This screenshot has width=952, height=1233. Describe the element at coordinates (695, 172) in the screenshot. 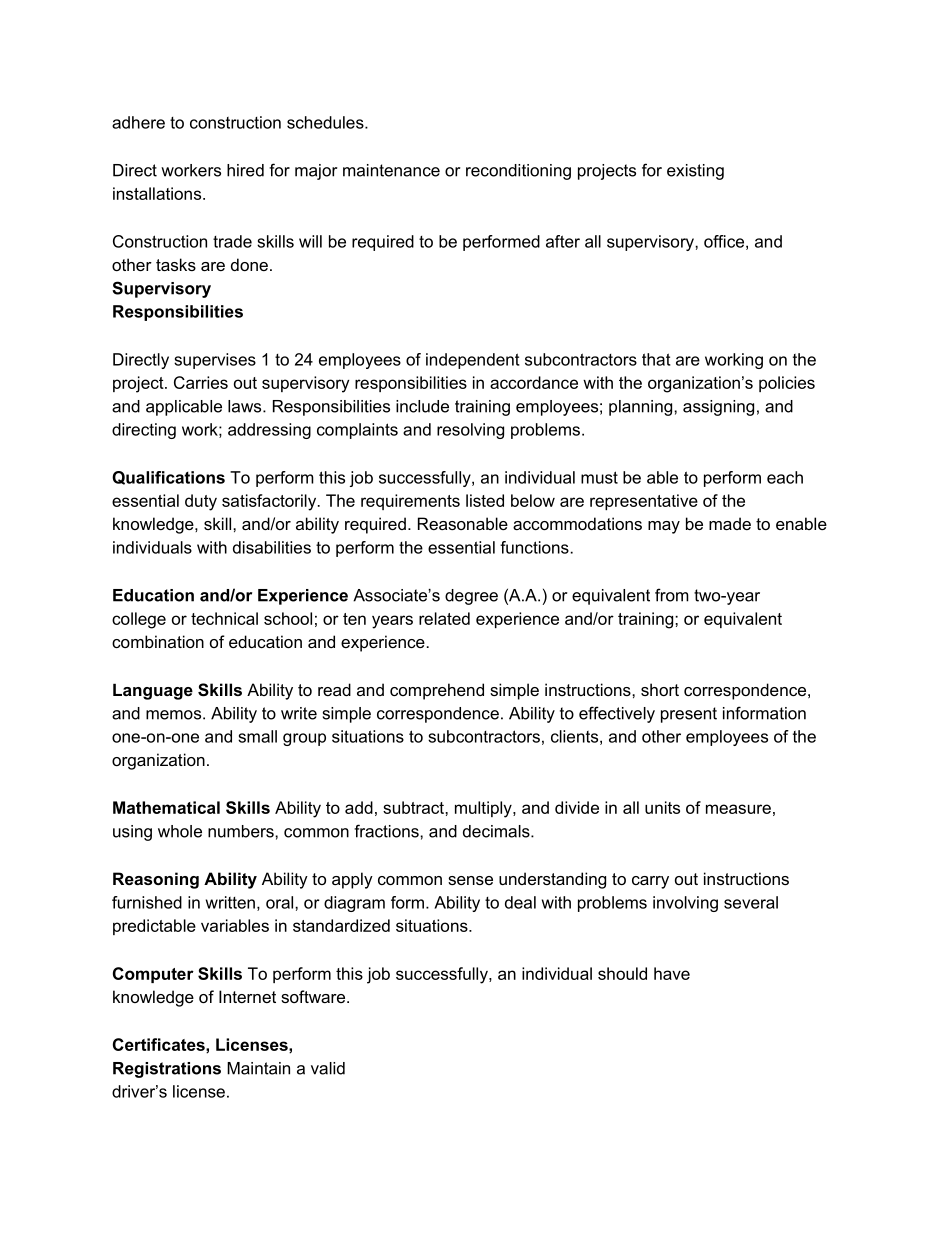

I see `existing` at that location.
